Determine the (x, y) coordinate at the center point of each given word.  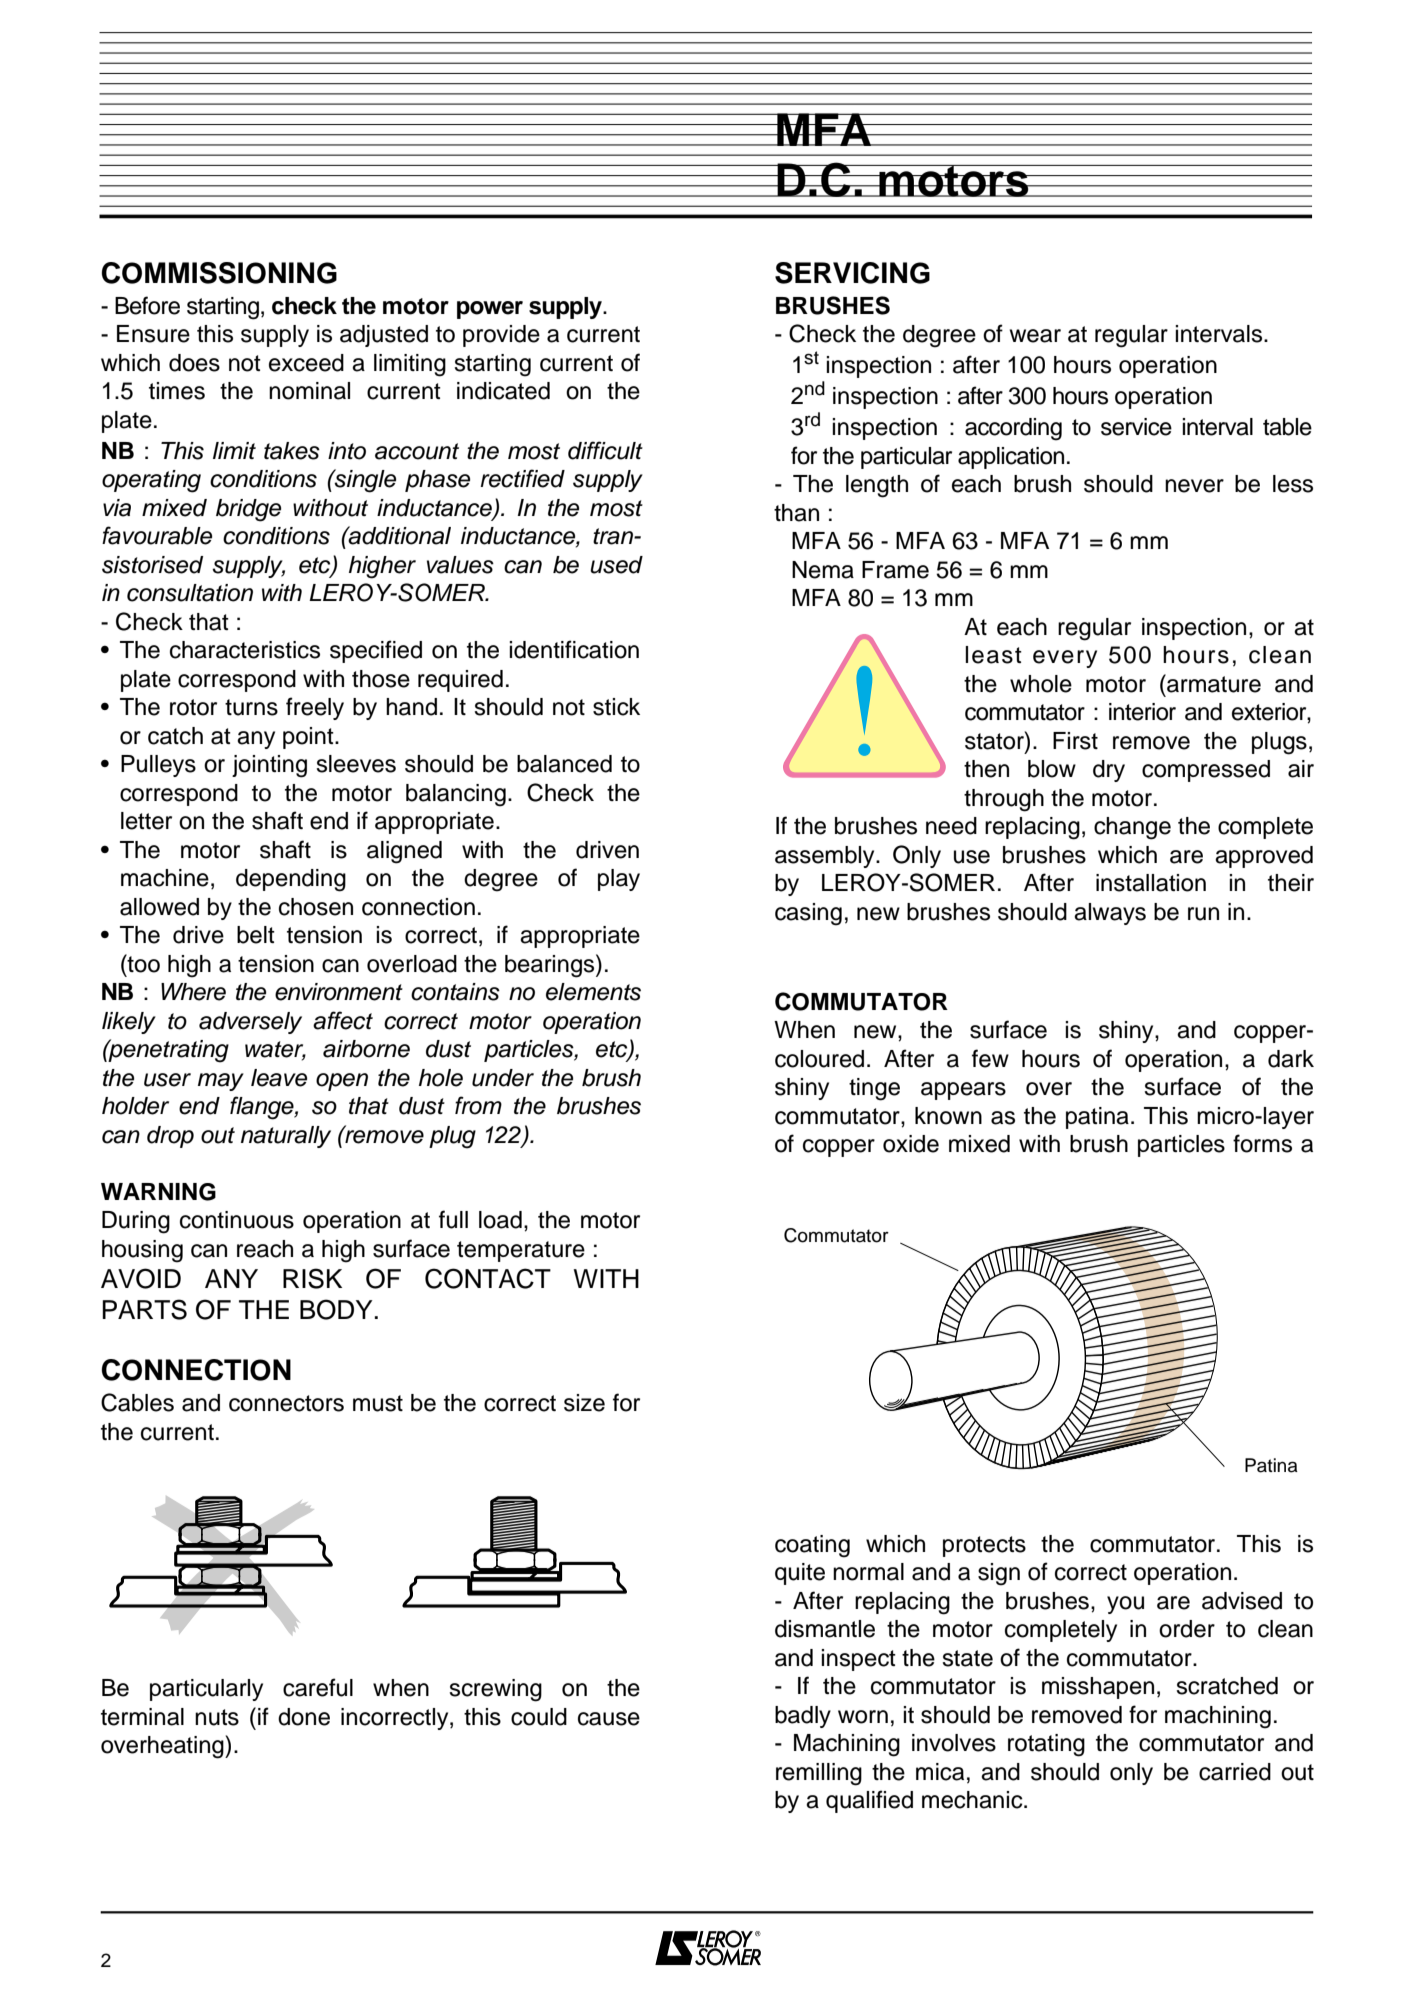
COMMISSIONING (219, 273)
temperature (521, 1251)
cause (609, 1719)
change (1132, 828)
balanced (564, 764)
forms (1262, 1143)
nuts (217, 1717)
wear (1035, 336)
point (309, 738)
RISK (312, 1278)
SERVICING (852, 273)
